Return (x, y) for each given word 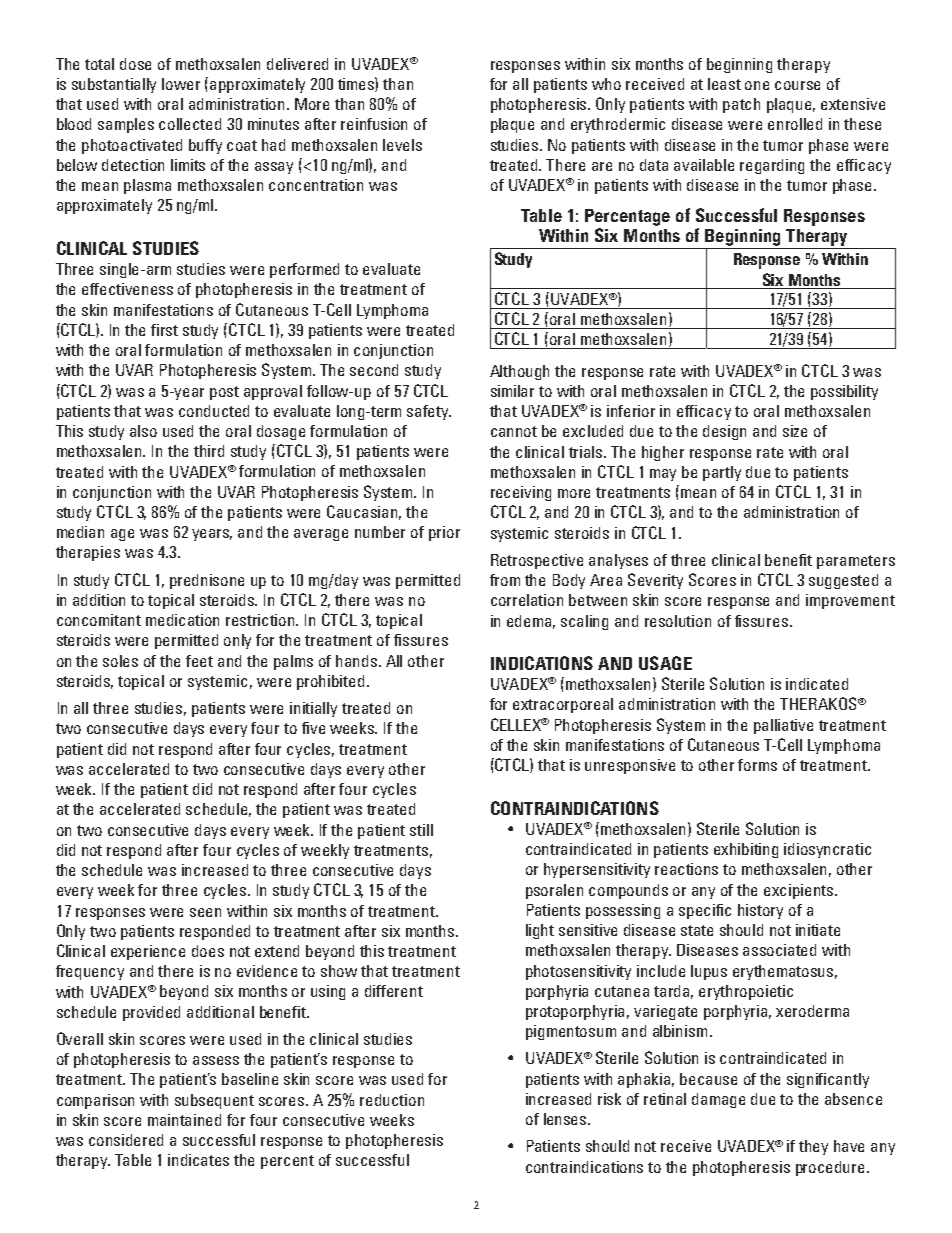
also (143, 431)
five (313, 728)
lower (181, 84)
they (813, 1147)
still (421, 830)
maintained (184, 1120)
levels (402, 145)
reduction (392, 1100)
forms (757, 765)
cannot (514, 431)
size (795, 431)
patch (741, 105)
